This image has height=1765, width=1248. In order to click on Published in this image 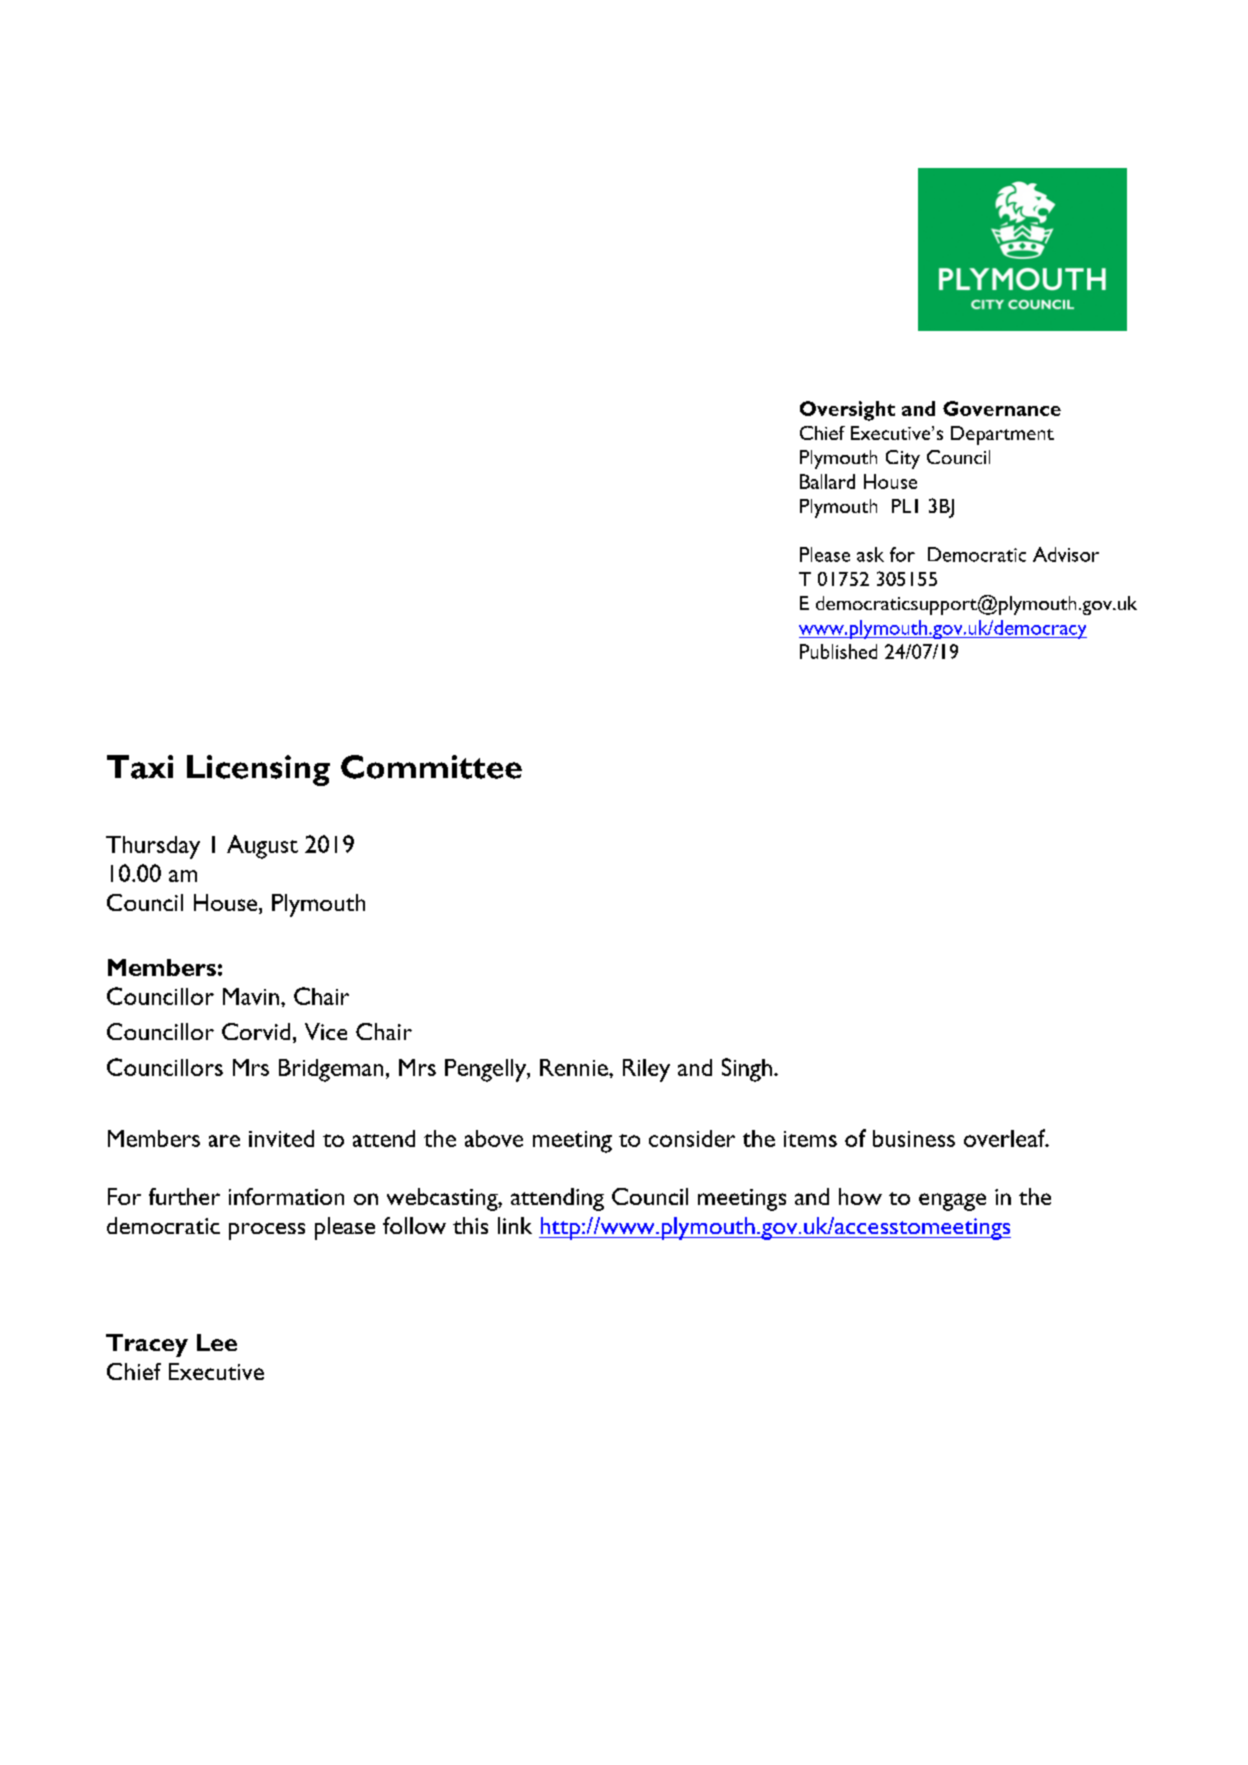, I will do `click(838, 651)`.
